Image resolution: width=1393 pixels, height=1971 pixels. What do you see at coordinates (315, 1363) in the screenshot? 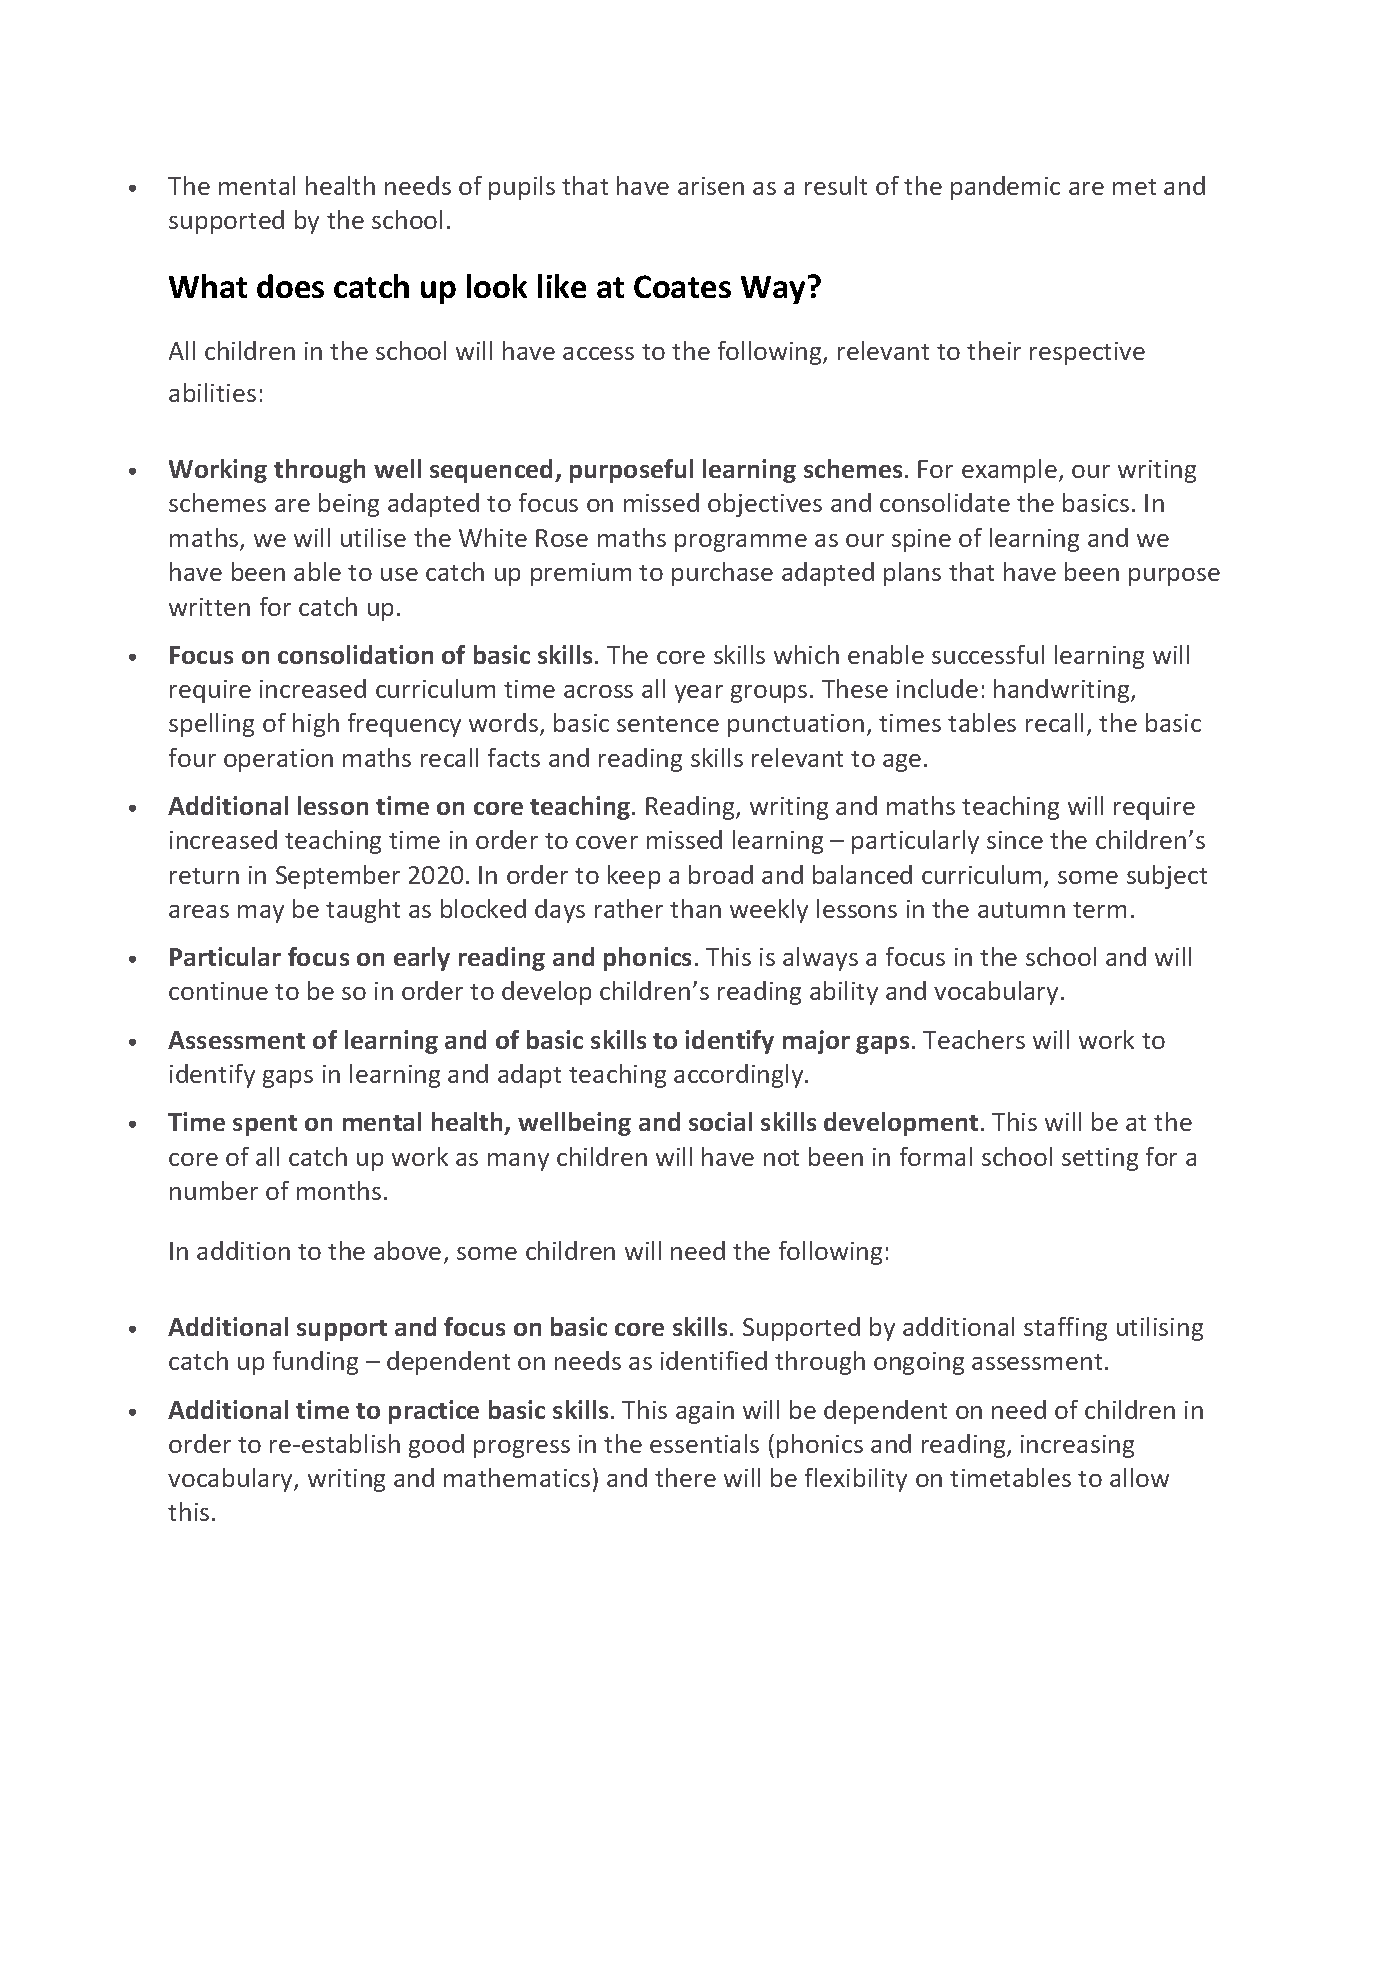
I see `funding` at bounding box center [315, 1363].
